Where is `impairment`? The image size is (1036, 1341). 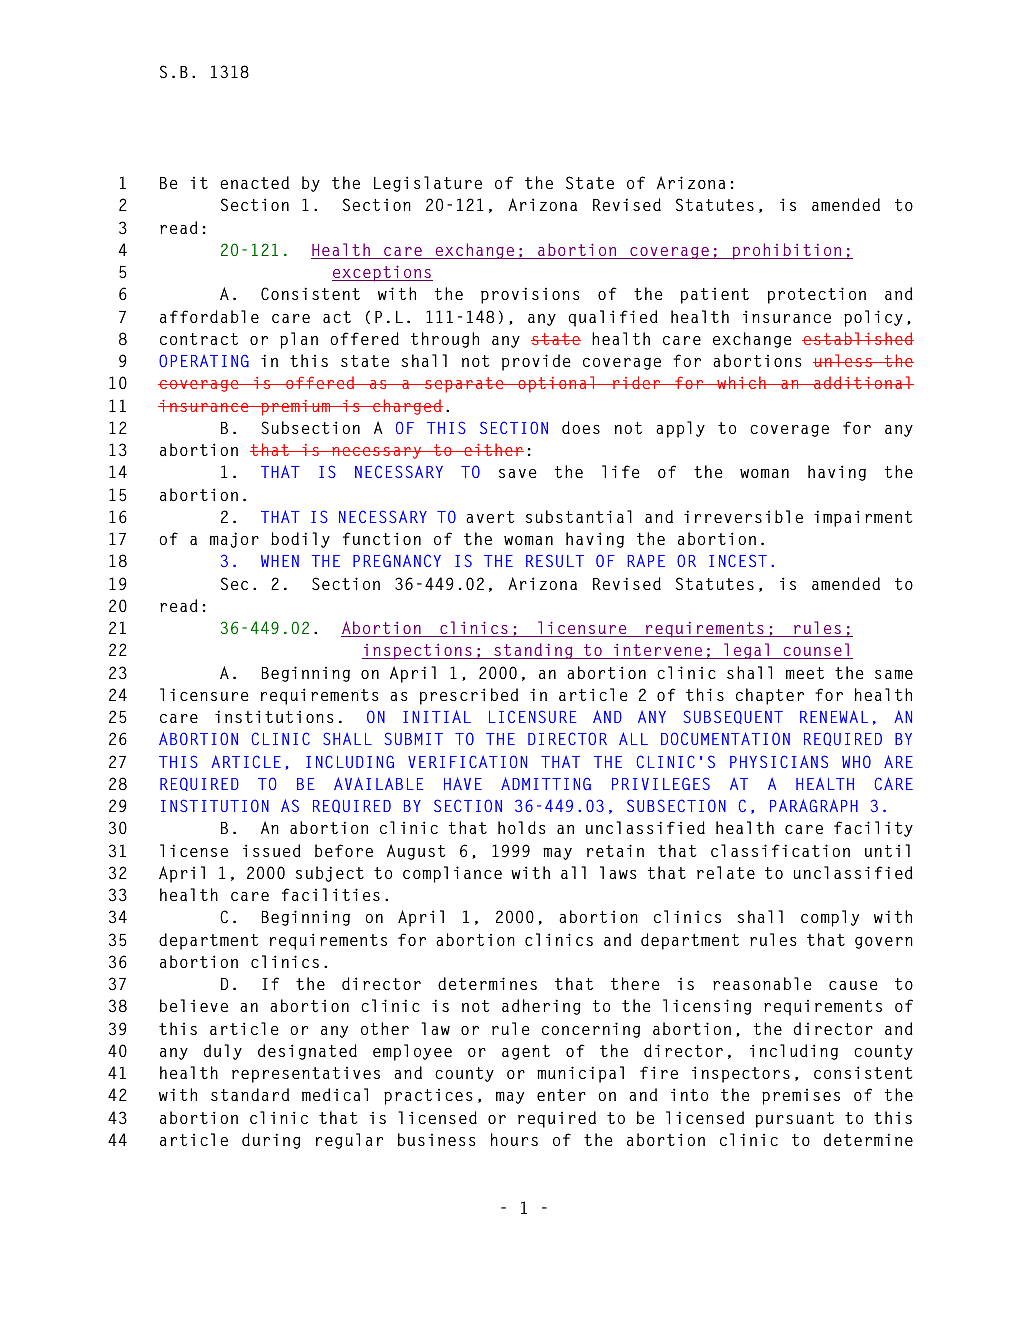
impairment is located at coordinates (863, 518).
